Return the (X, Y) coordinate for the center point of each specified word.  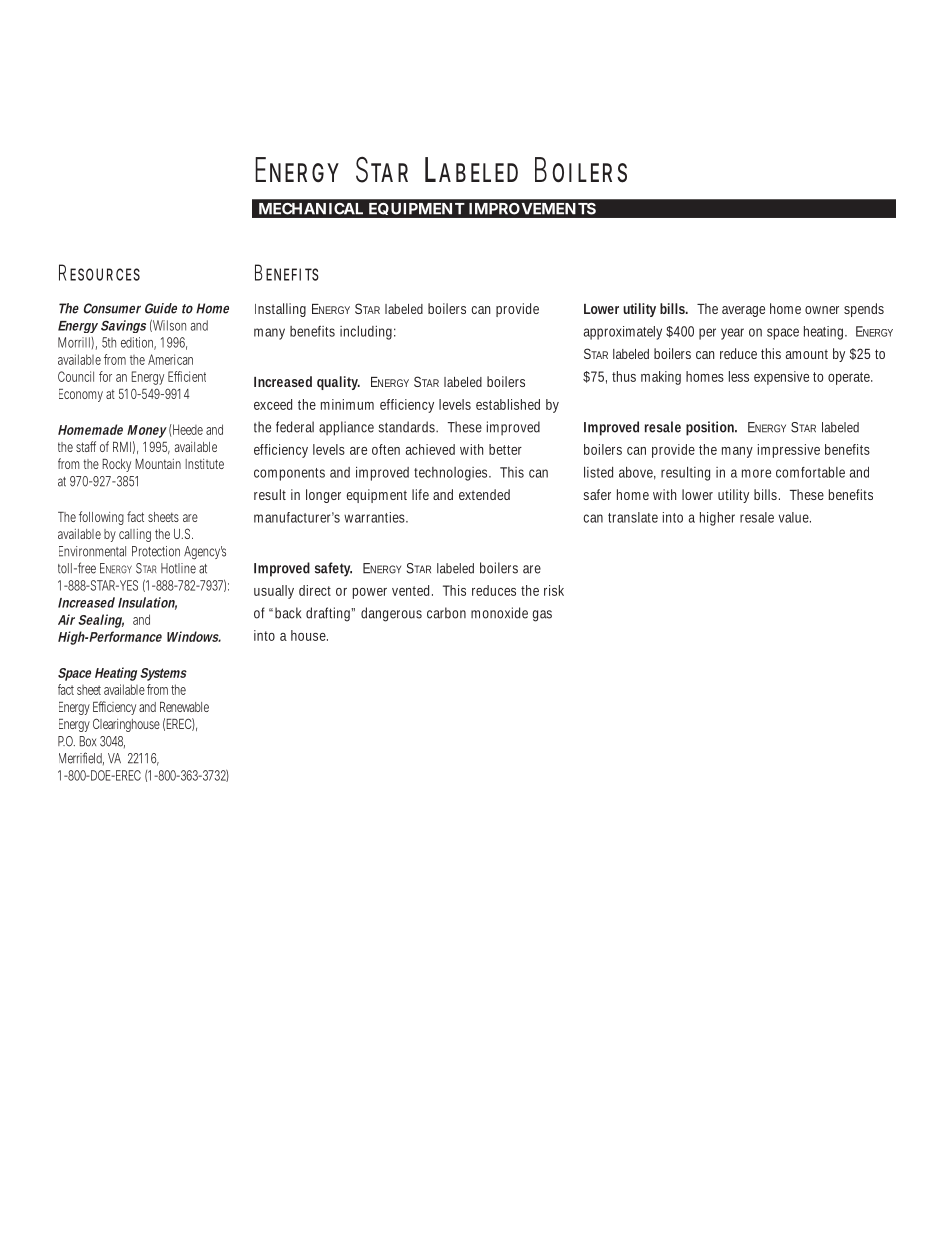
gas (542, 616)
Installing (280, 310)
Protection (156, 551)
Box (88, 741)
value (795, 517)
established (508, 404)
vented (412, 590)
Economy (81, 395)
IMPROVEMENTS (532, 209)
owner (822, 310)
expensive (781, 378)
